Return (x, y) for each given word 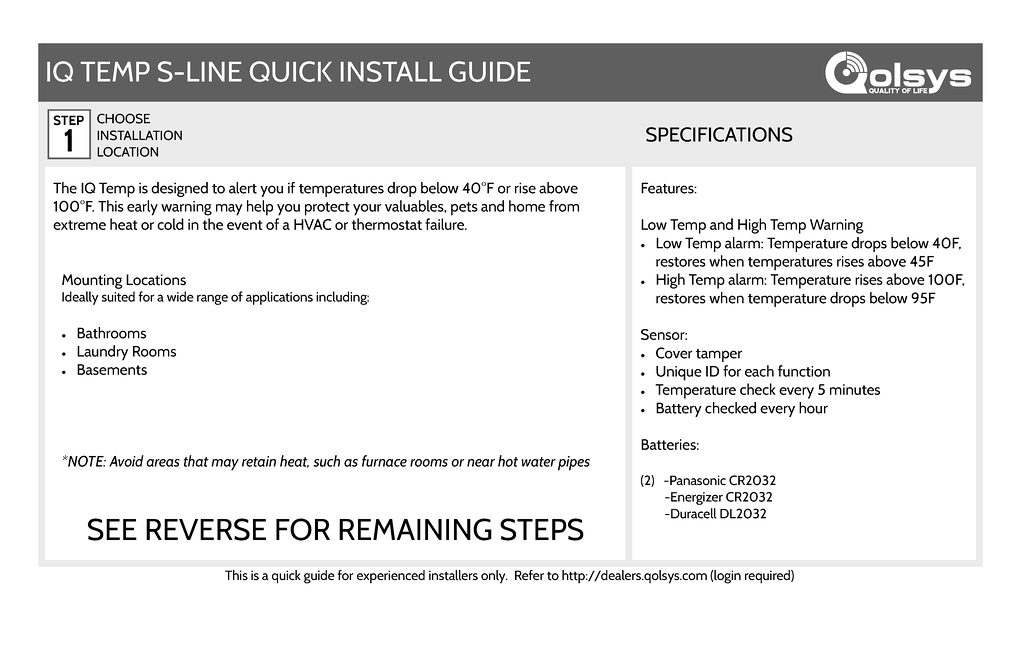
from (564, 206)
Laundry (102, 353)
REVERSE (206, 529)
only (494, 577)
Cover (674, 353)
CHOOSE (123, 118)
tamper (719, 355)
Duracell (692, 513)
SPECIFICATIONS (719, 134)
